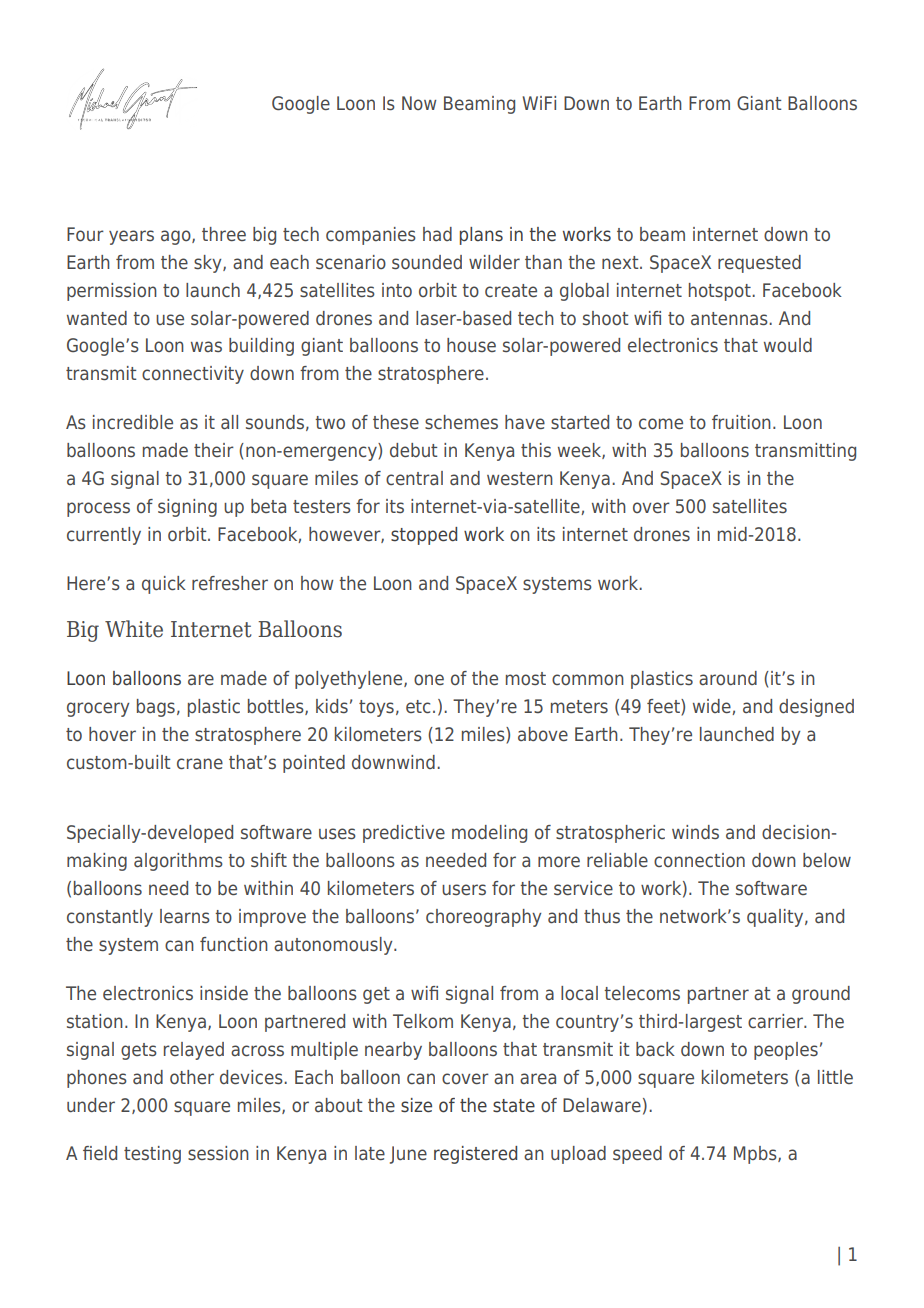 The image size is (924, 1308). What do you see at coordinates (475, 1155) in the image?
I see `registered` at bounding box center [475, 1155].
